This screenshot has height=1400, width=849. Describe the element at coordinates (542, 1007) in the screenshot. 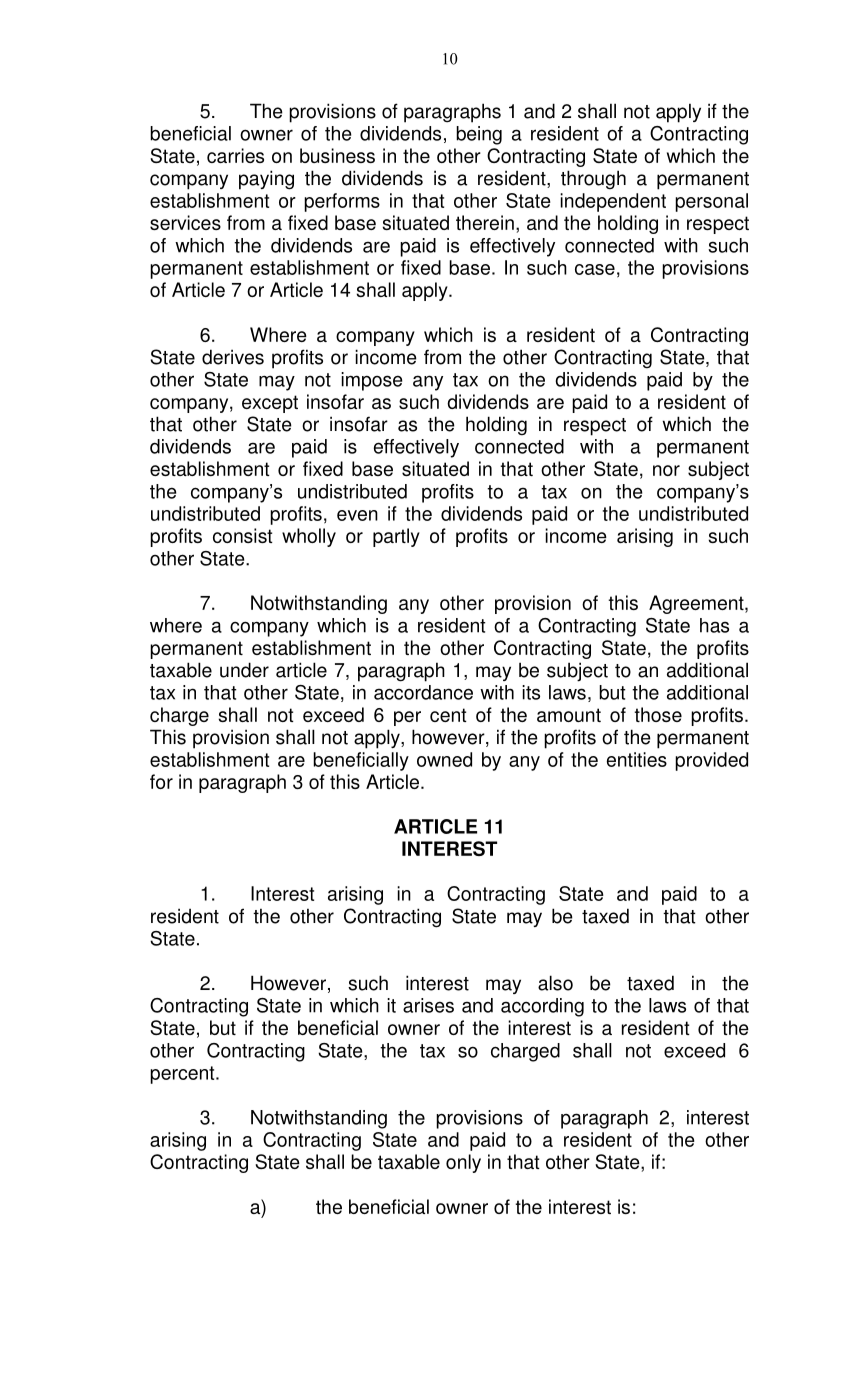

I see `according` at that location.
